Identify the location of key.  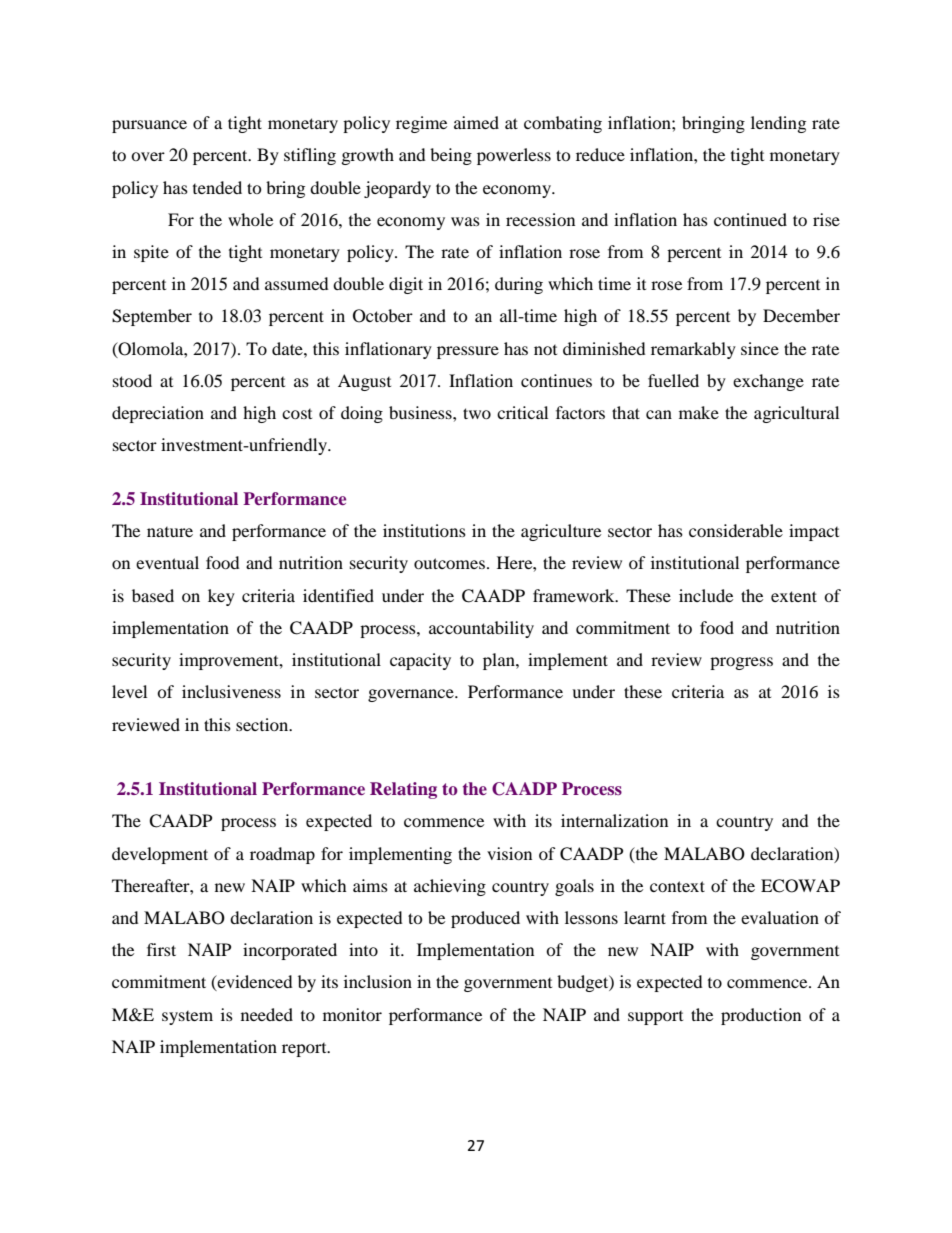
(221, 597).
